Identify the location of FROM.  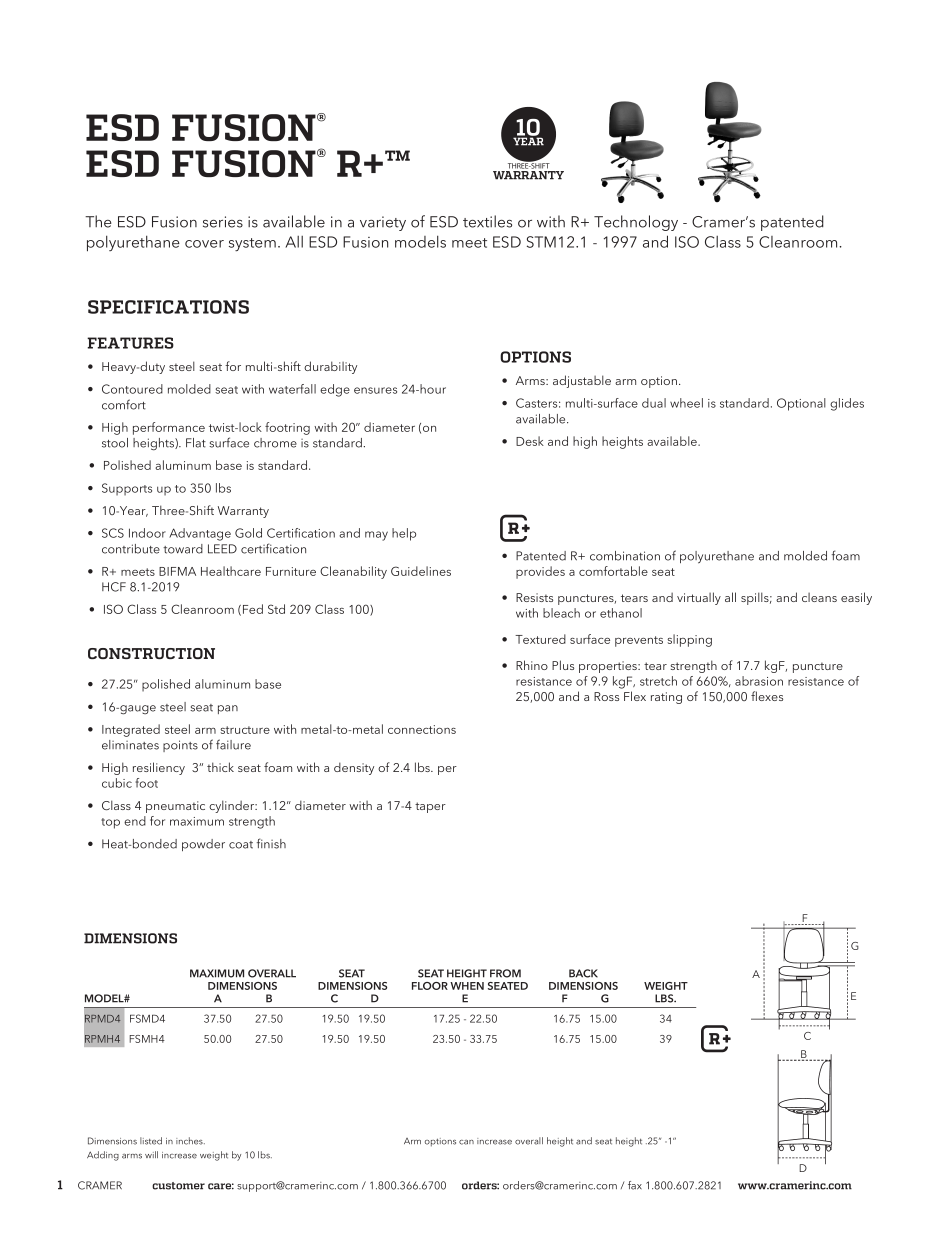
(505, 973).
